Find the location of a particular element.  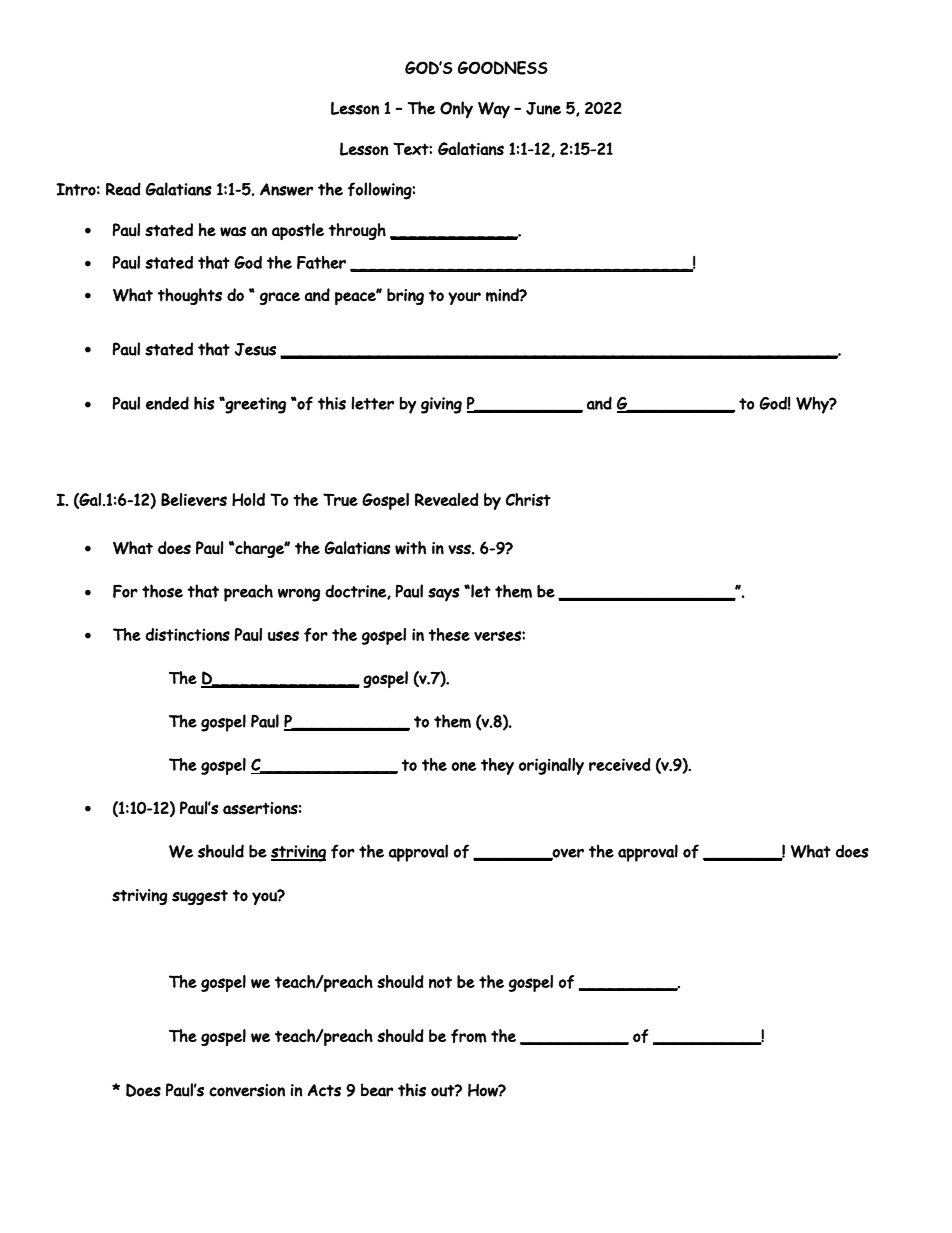

bear is located at coordinates (377, 1090).
